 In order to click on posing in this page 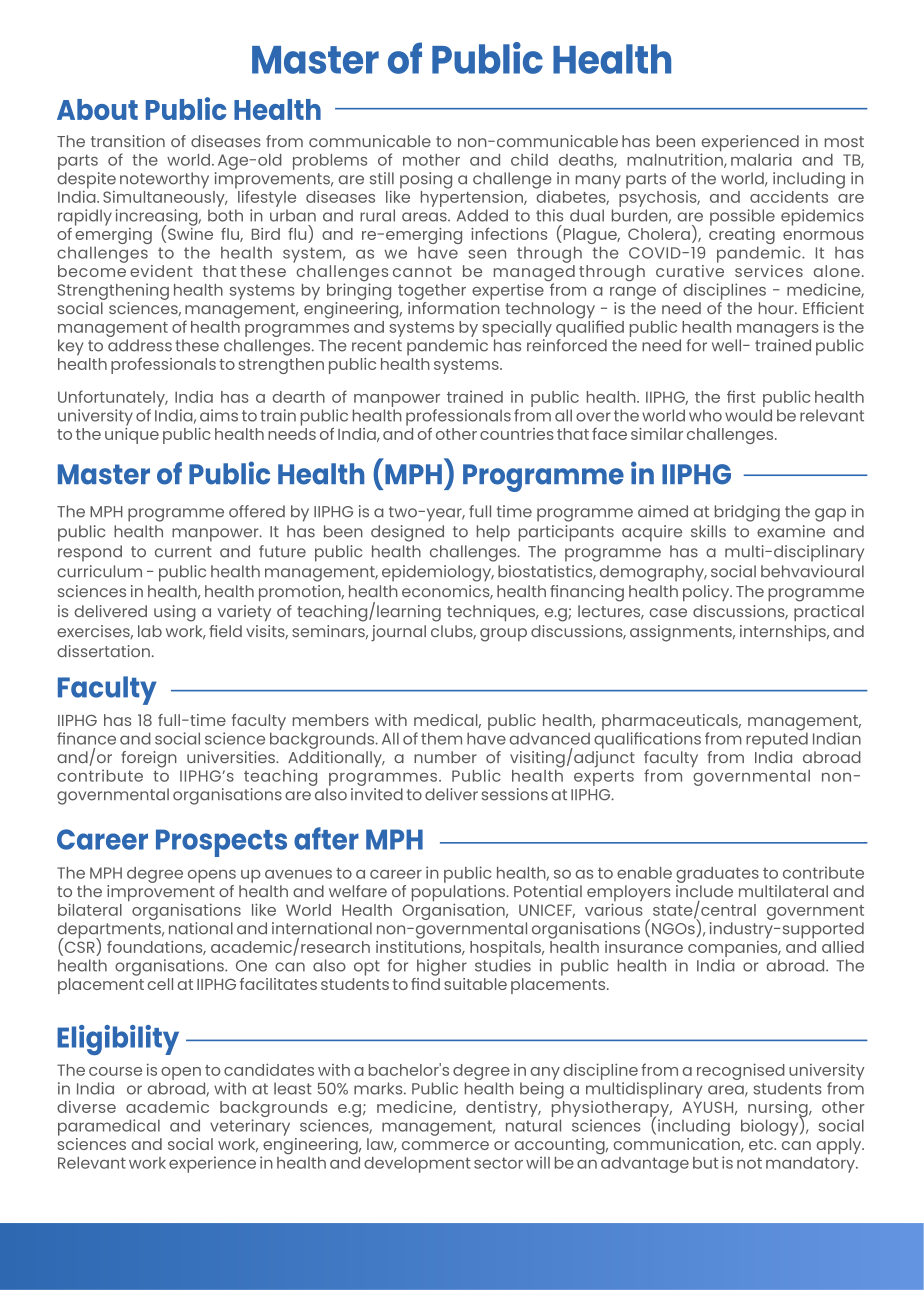, I will do `click(426, 180)`.
